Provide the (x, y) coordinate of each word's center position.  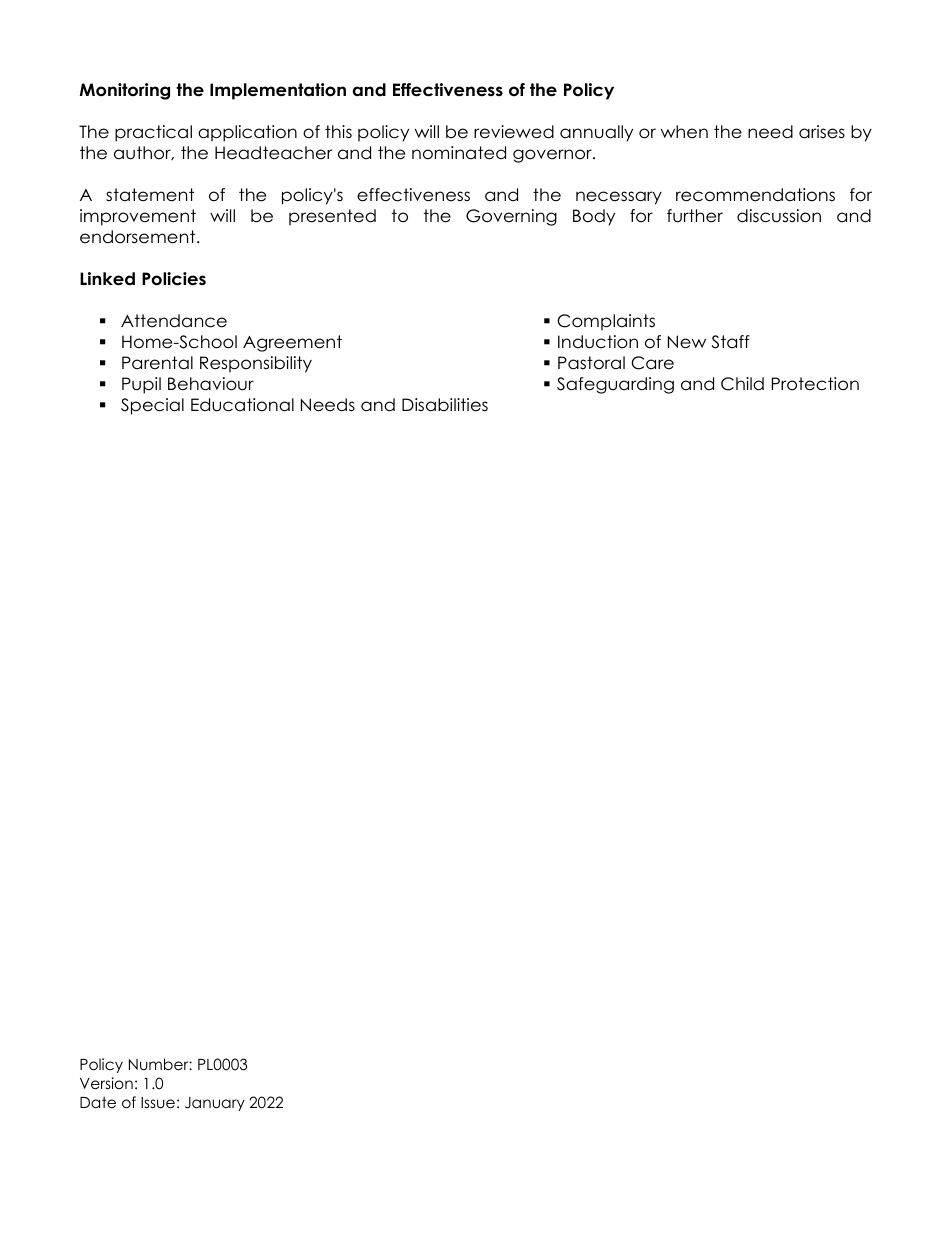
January (215, 1104)
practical (153, 133)
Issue (158, 1103)
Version (106, 1083)
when (684, 132)
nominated (459, 153)
